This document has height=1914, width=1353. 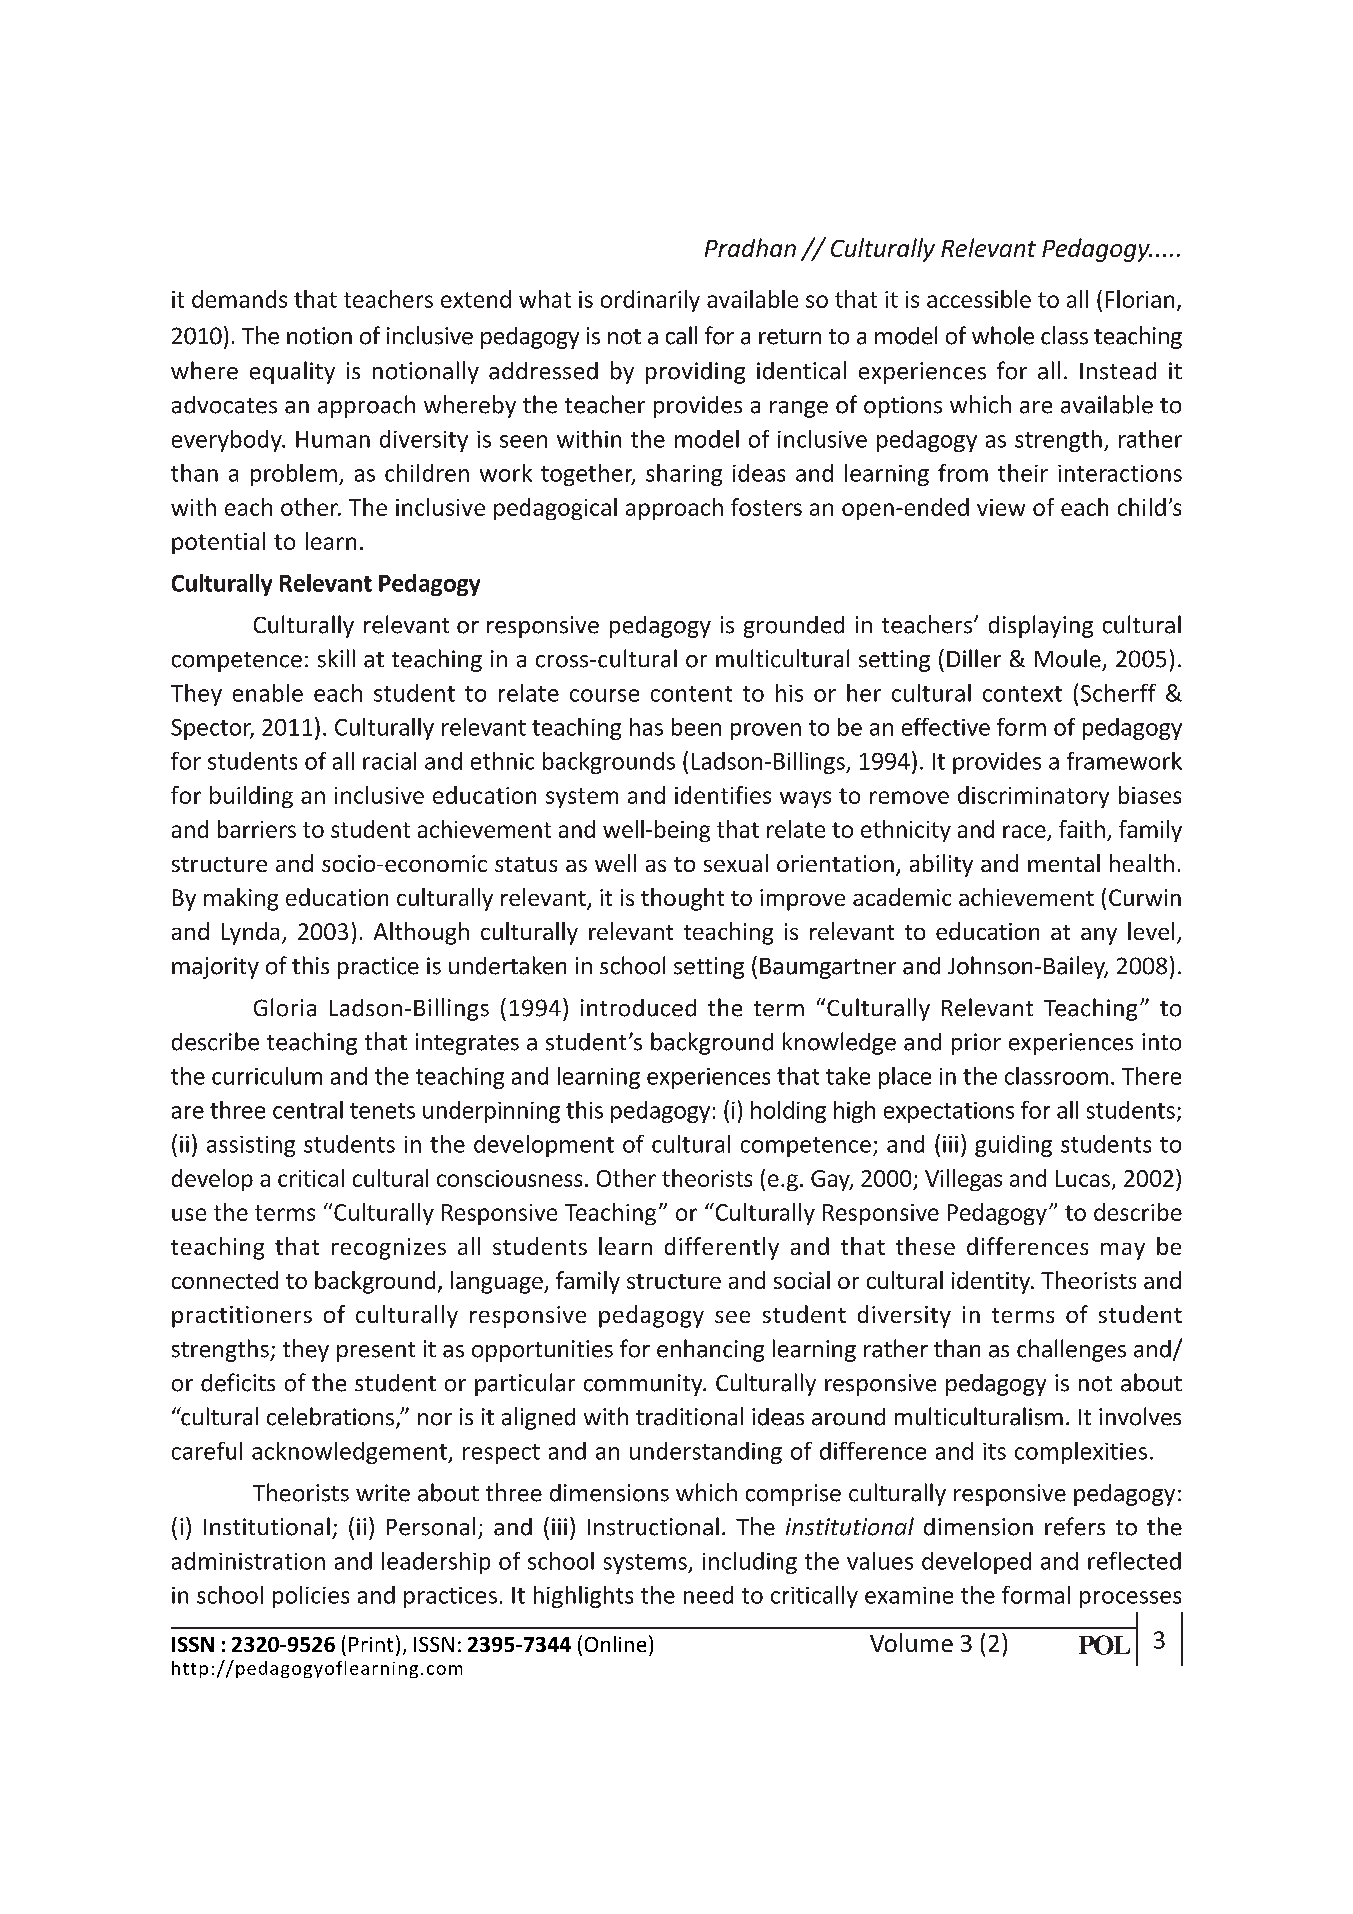 I want to click on providing, so click(x=695, y=373).
